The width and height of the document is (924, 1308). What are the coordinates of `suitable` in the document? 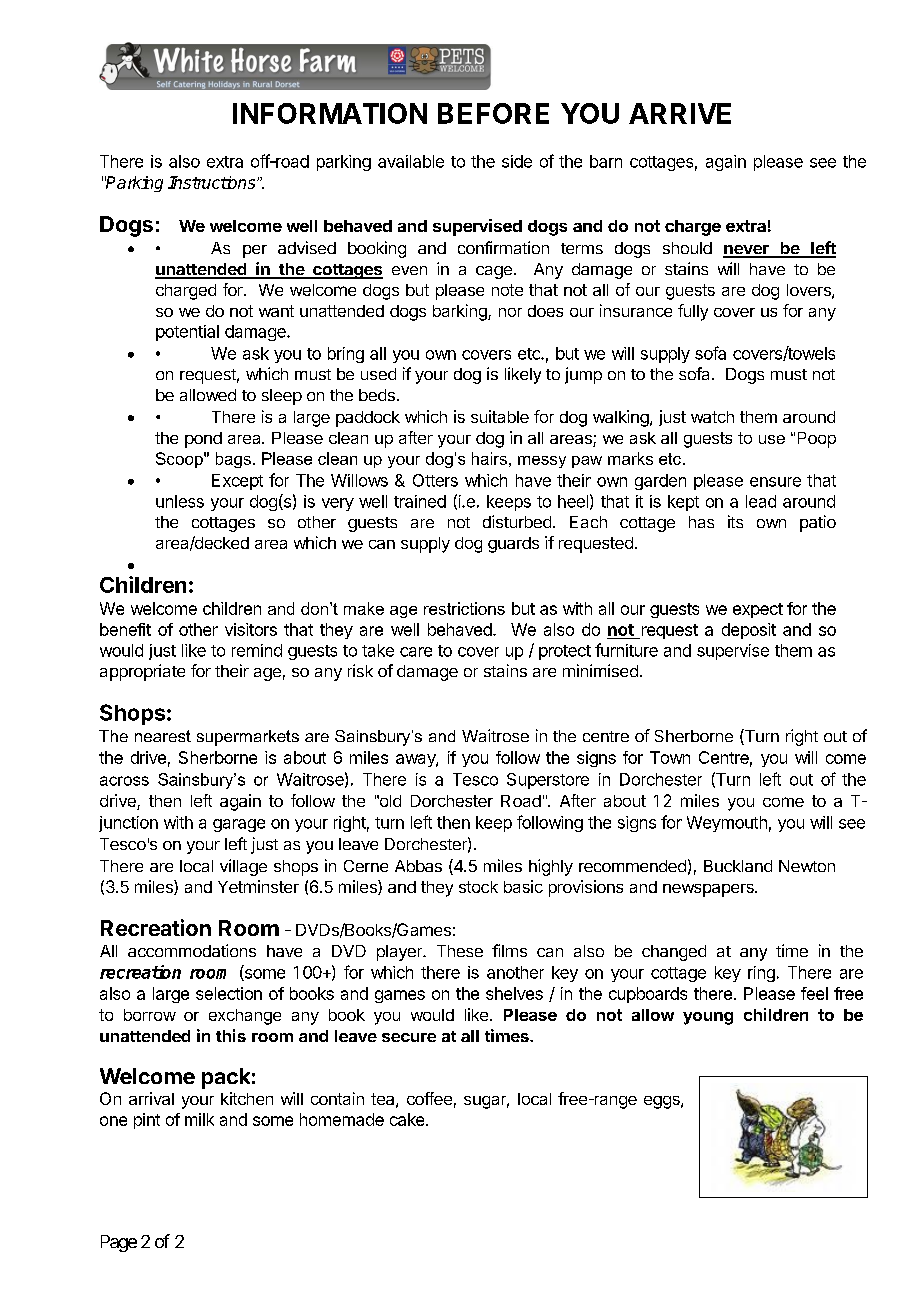 It's located at (500, 416).
